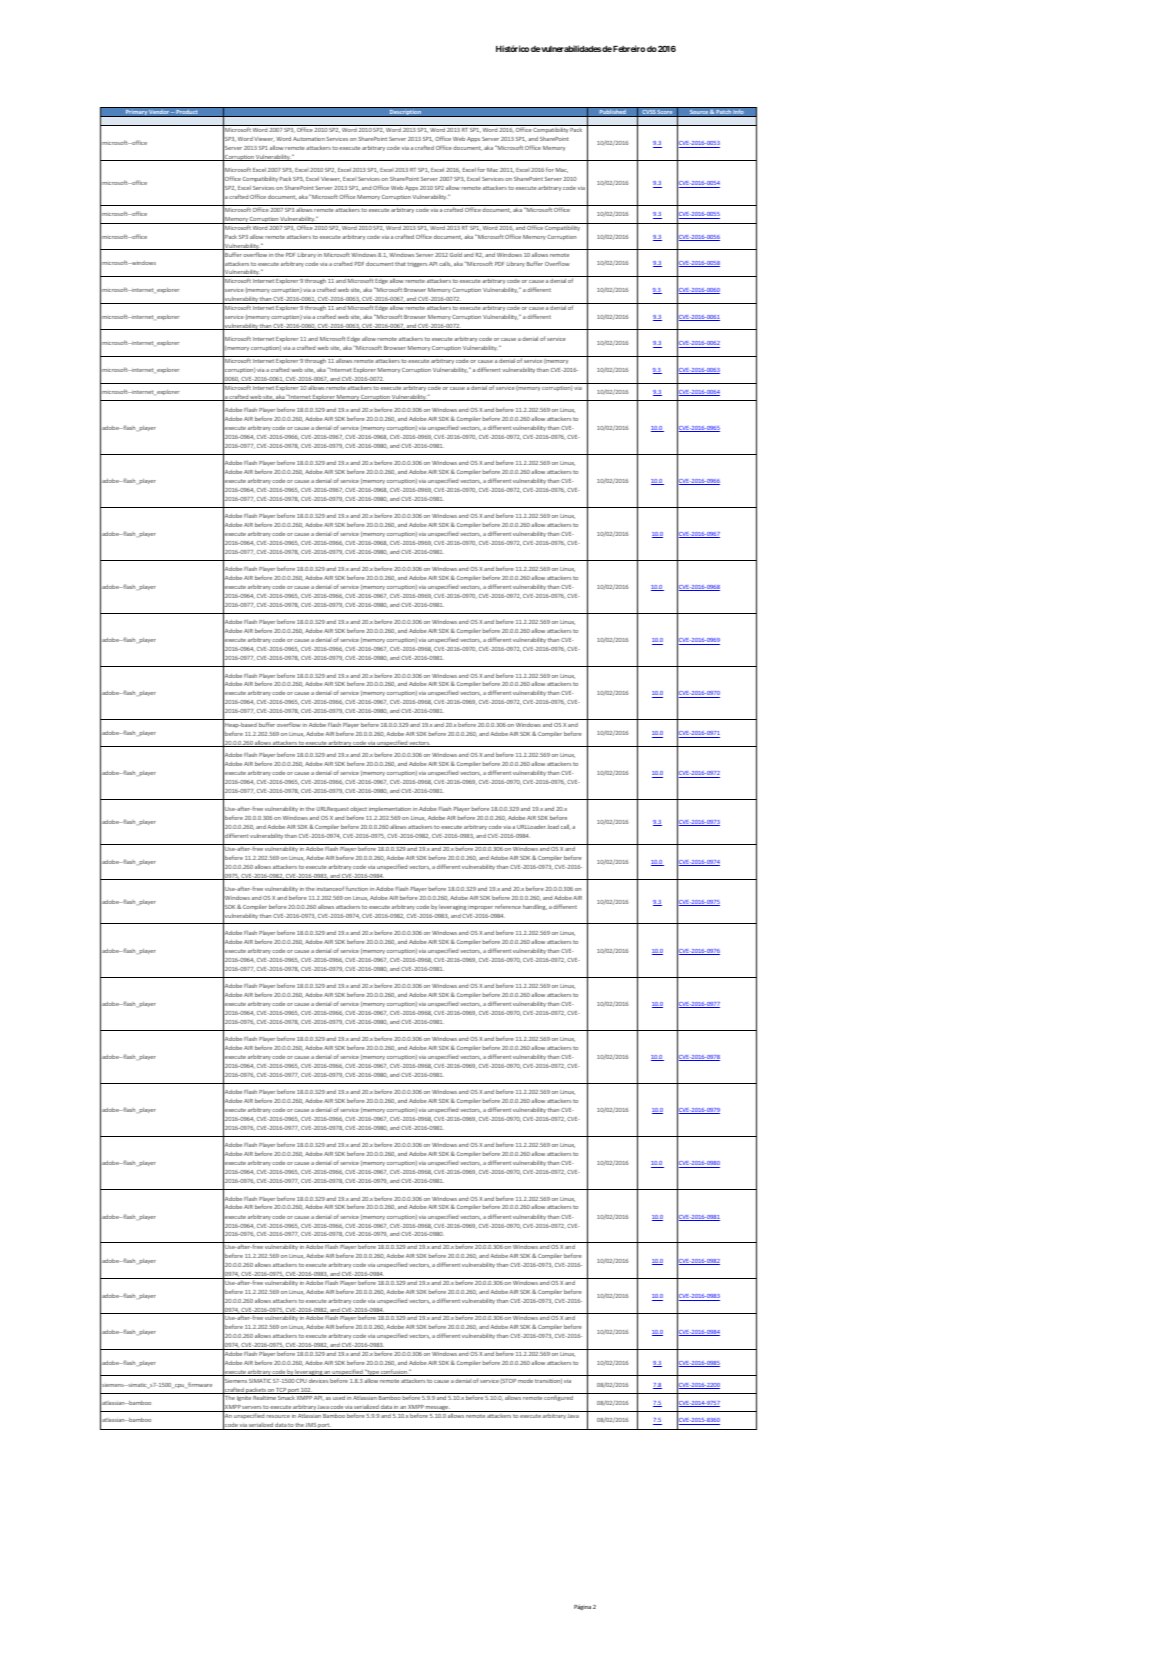 The height and width of the screenshot is (1657, 1172). Describe the element at coordinates (535, 907) in the screenshot. I see `handling` at that location.
